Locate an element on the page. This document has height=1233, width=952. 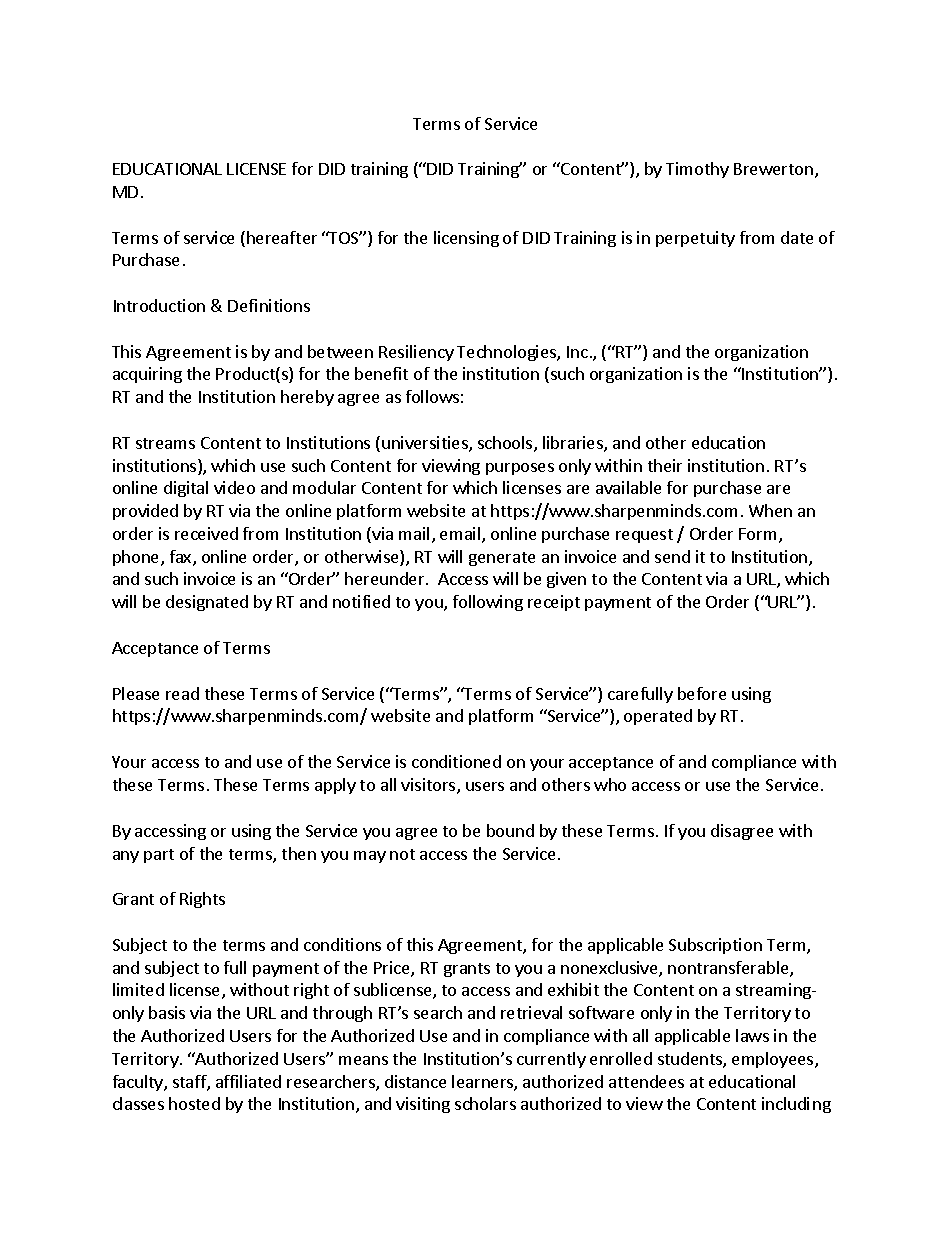
part is located at coordinates (159, 856).
